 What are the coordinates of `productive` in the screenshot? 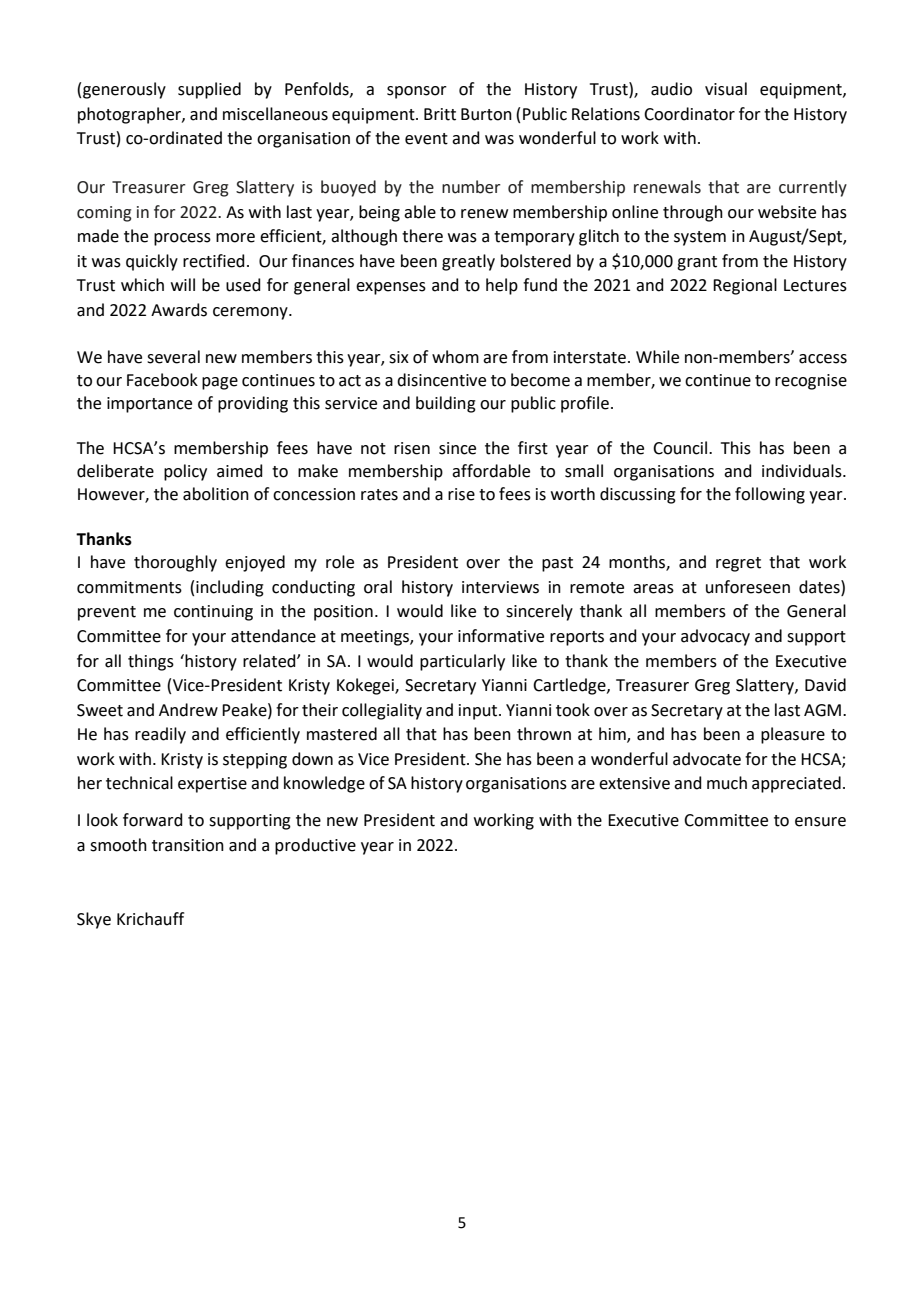 It's located at (315, 846).
